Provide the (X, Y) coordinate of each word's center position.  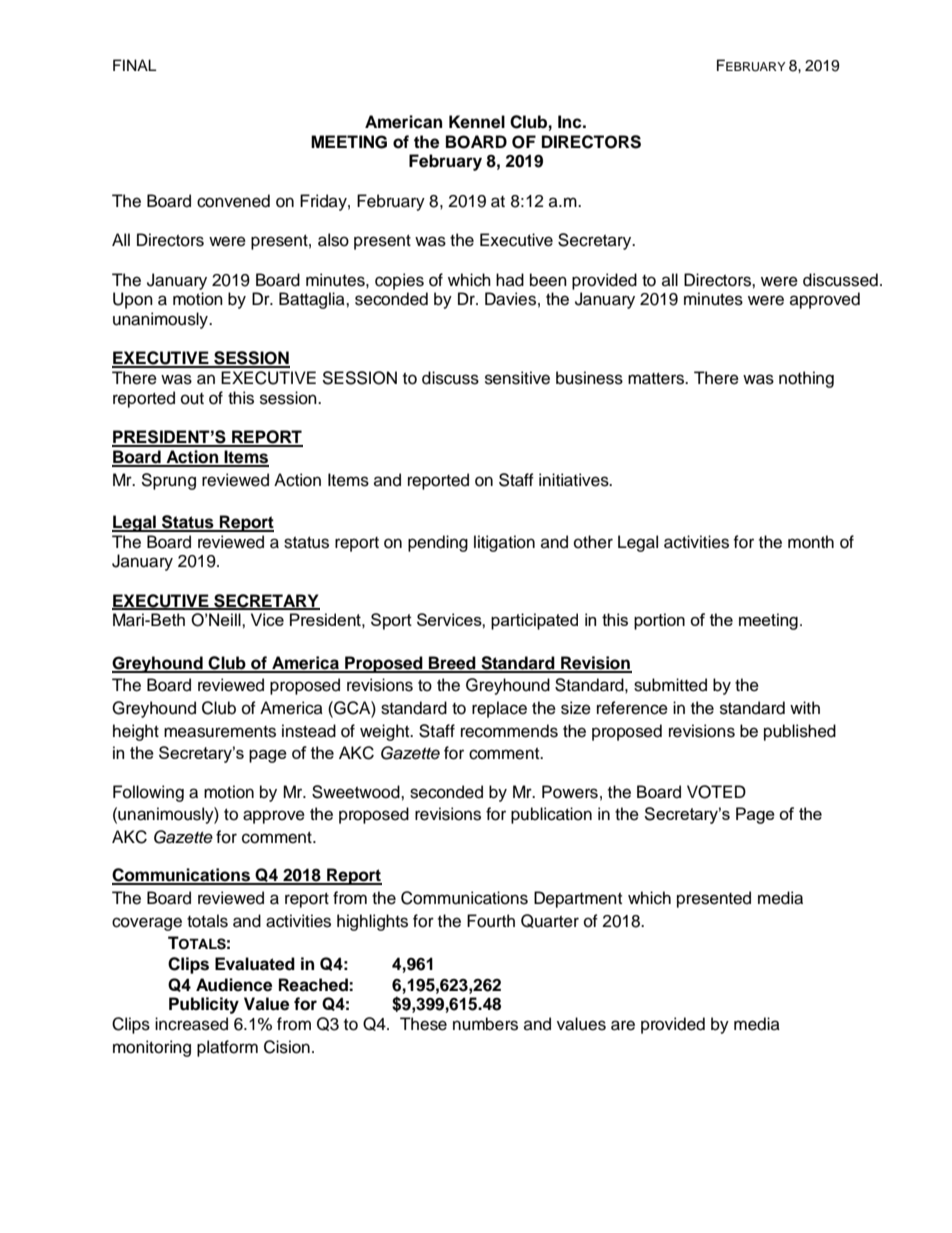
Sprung (168, 481)
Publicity (204, 1005)
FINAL (135, 65)
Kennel (477, 122)
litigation (504, 543)
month (811, 542)
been (548, 280)
